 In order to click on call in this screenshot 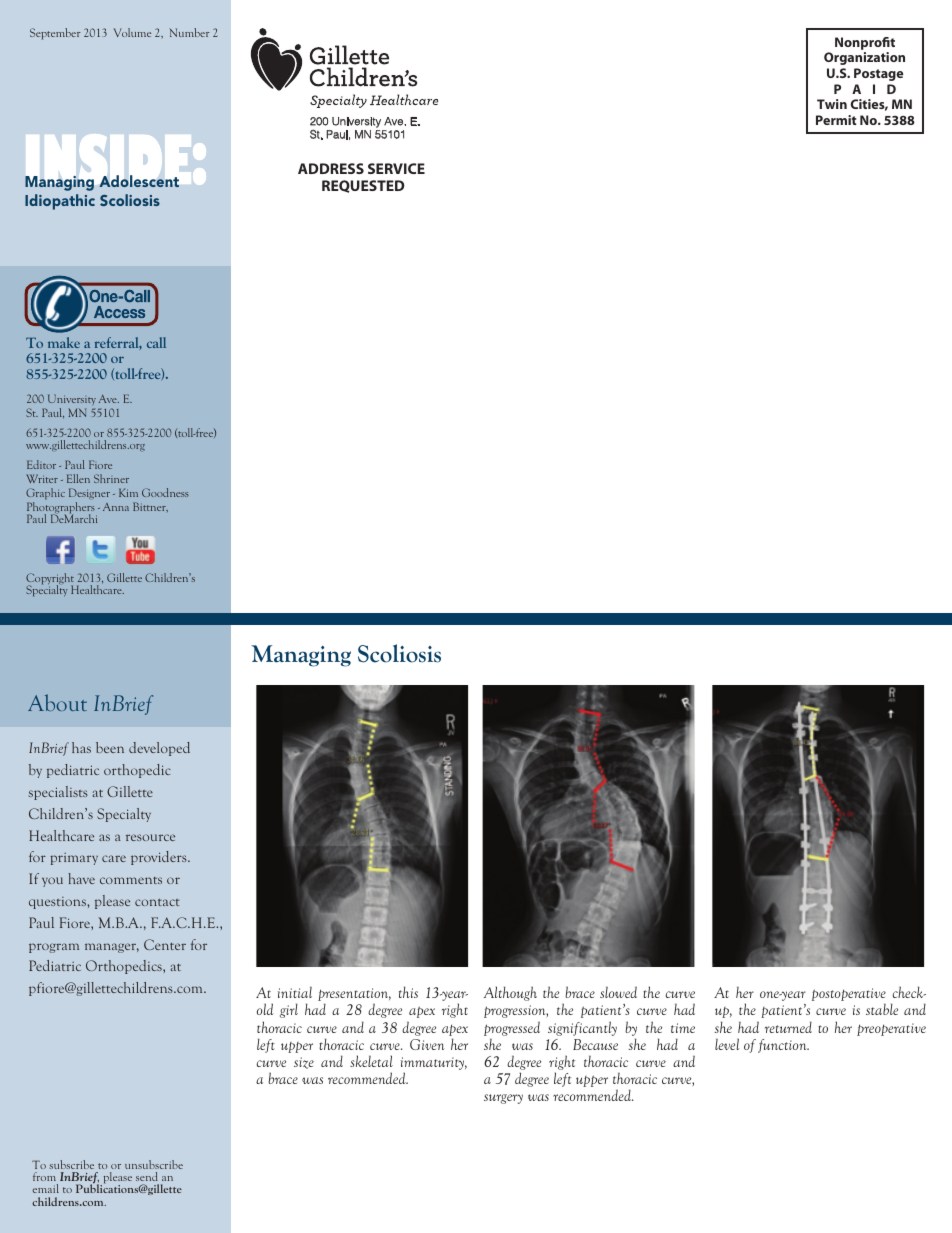, I will do `click(156, 342)`.
